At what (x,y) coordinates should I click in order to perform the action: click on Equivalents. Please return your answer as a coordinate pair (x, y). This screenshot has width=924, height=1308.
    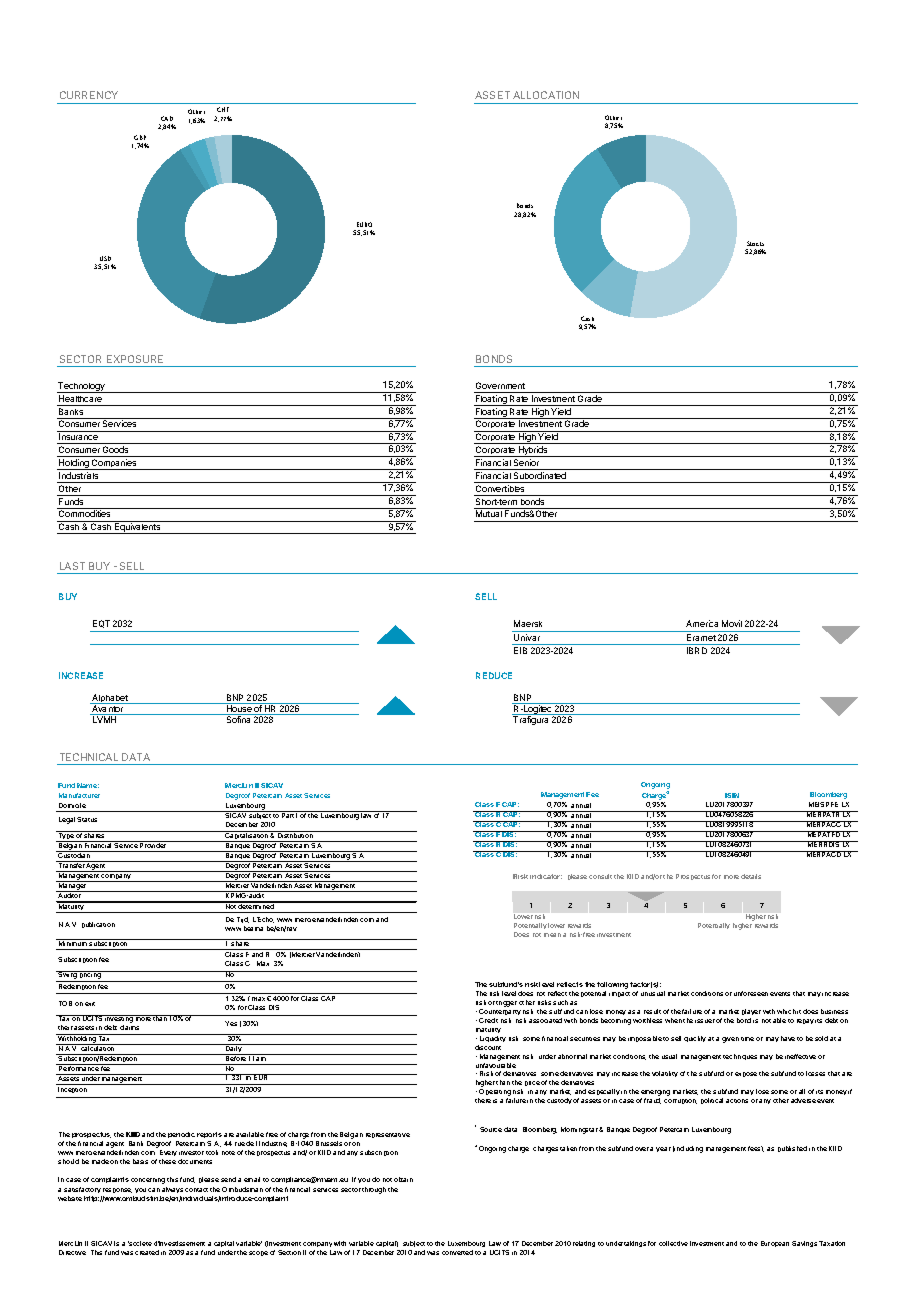
    Looking at the image, I should click on (138, 528).
